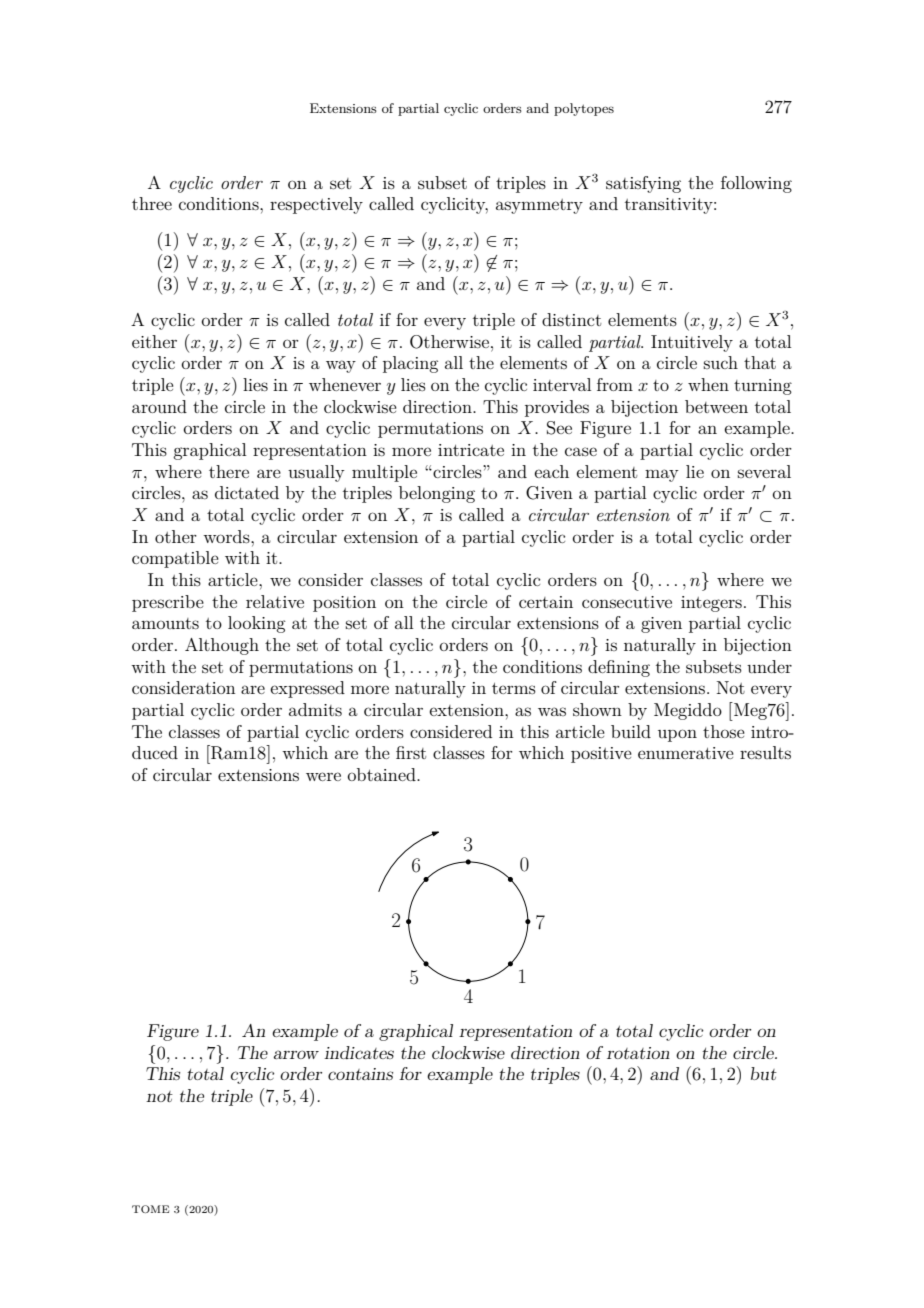 The width and height of the document is (924, 1308). I want to click on upon, so click(677, 735).
